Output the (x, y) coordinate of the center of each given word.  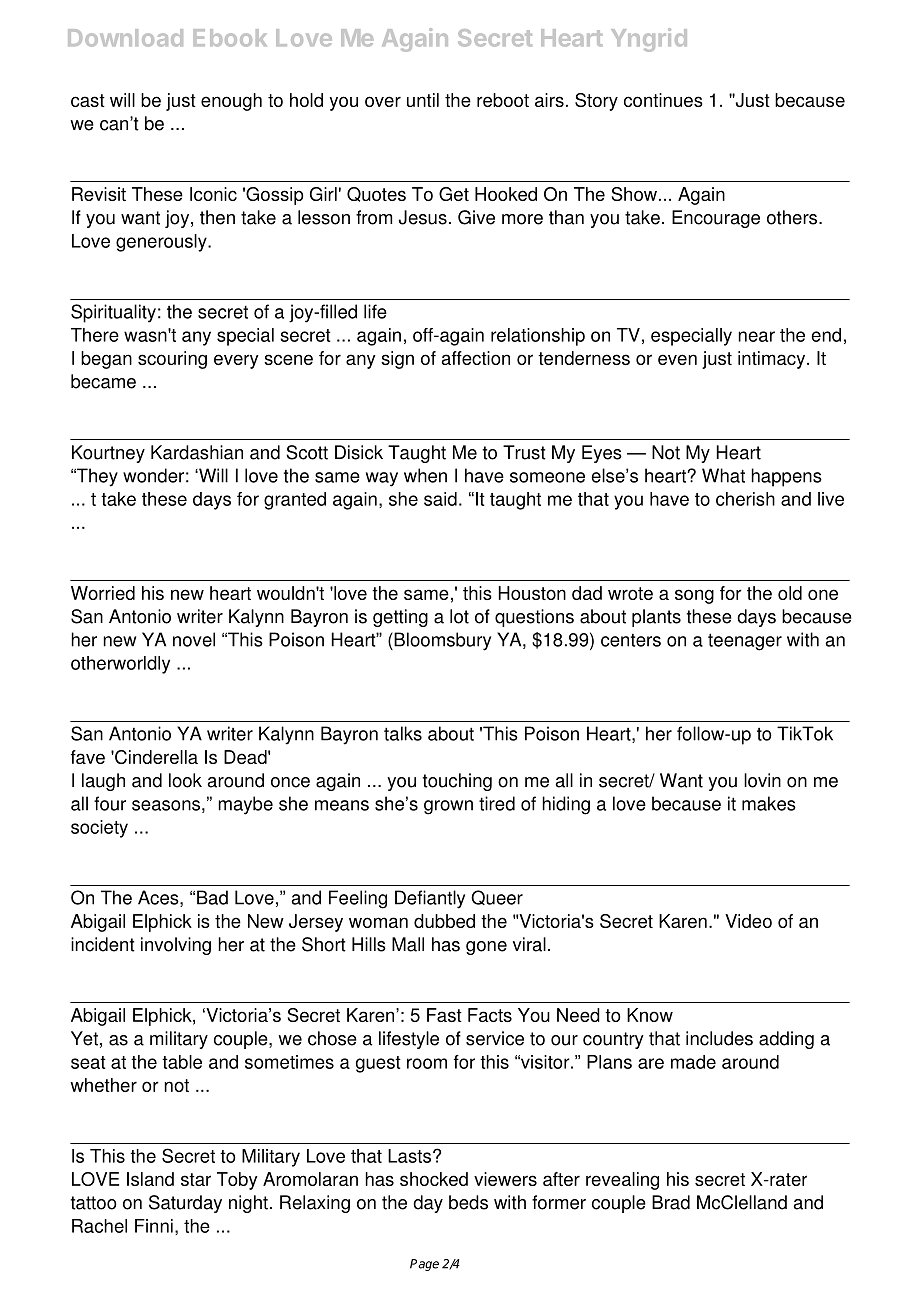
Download (125, 38)
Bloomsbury (441, 641)
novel (194, 639)
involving (176, 946)
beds (468, 1202)
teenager (745, 642)
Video (748, 921)
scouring (172, 360)
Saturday (185, 1204)
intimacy (773, 360)
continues (663, 100)
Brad (671, 1202)
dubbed (444, 921)
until (423, 100)
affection (476, 358)
